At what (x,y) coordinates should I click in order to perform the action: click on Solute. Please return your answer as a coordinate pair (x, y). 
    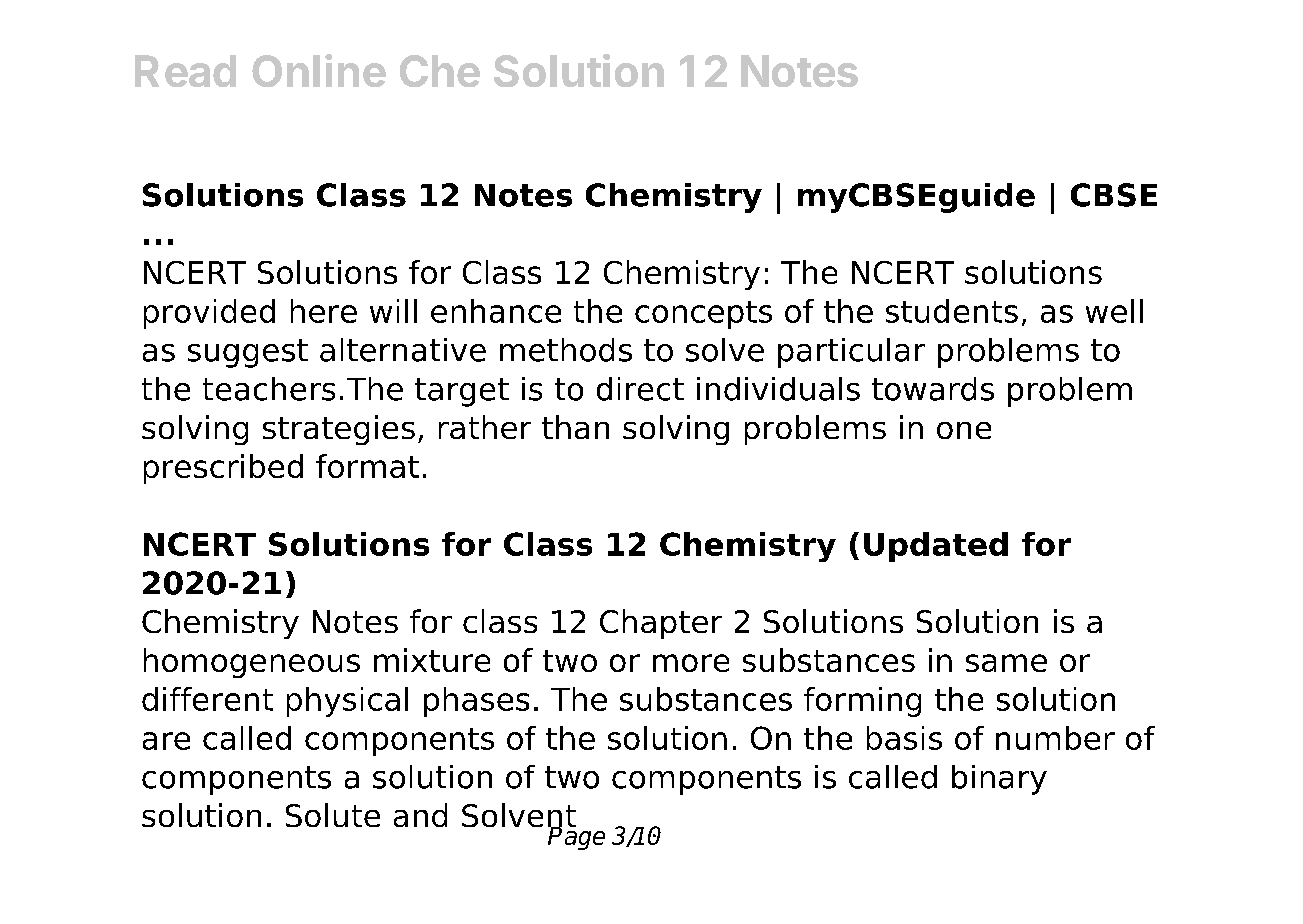
    Looking at the image, I should click on (333, 815).
